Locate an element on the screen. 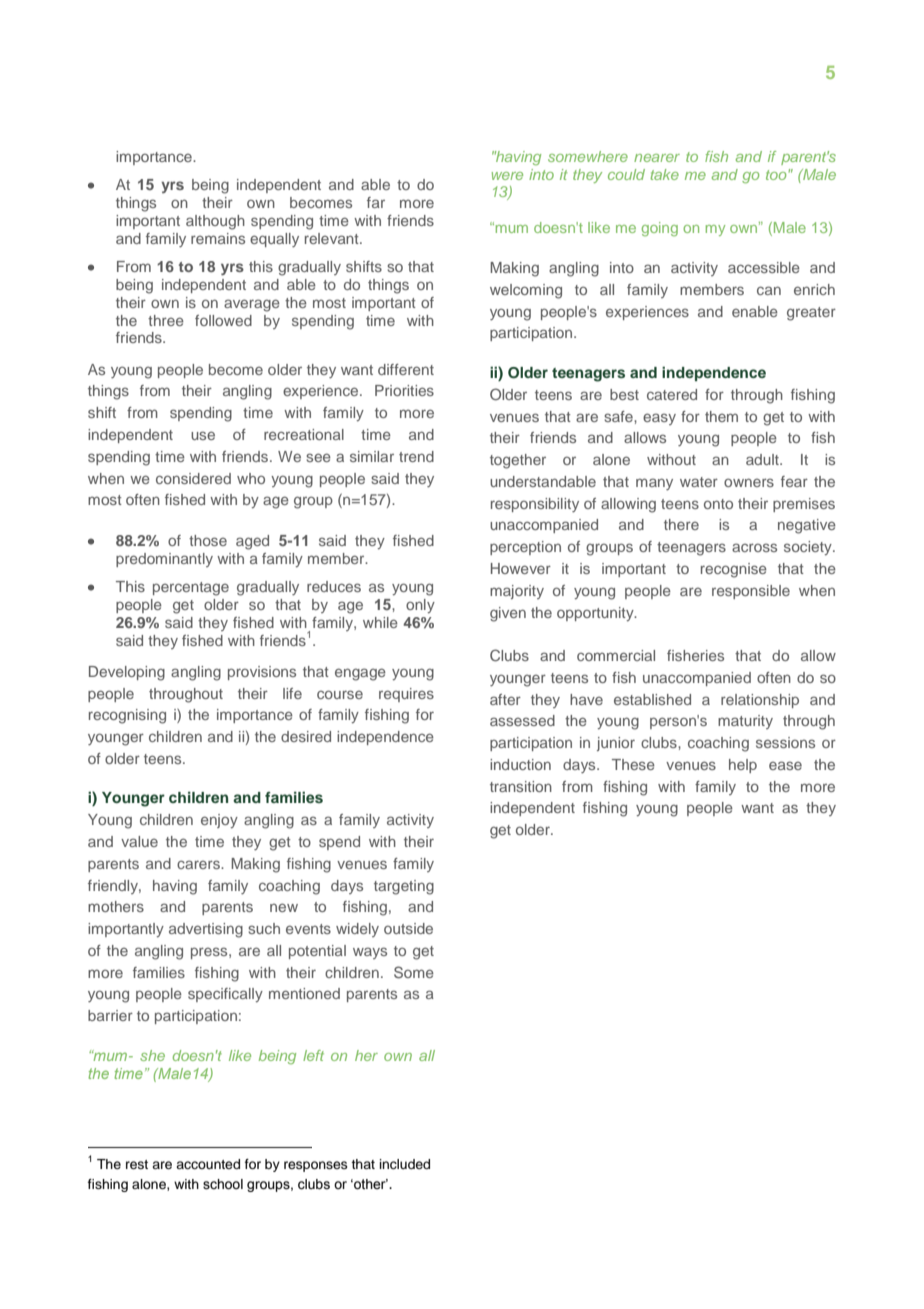 This screenshot has width=924, height=1309. too is located at coordinates (776, 175).
